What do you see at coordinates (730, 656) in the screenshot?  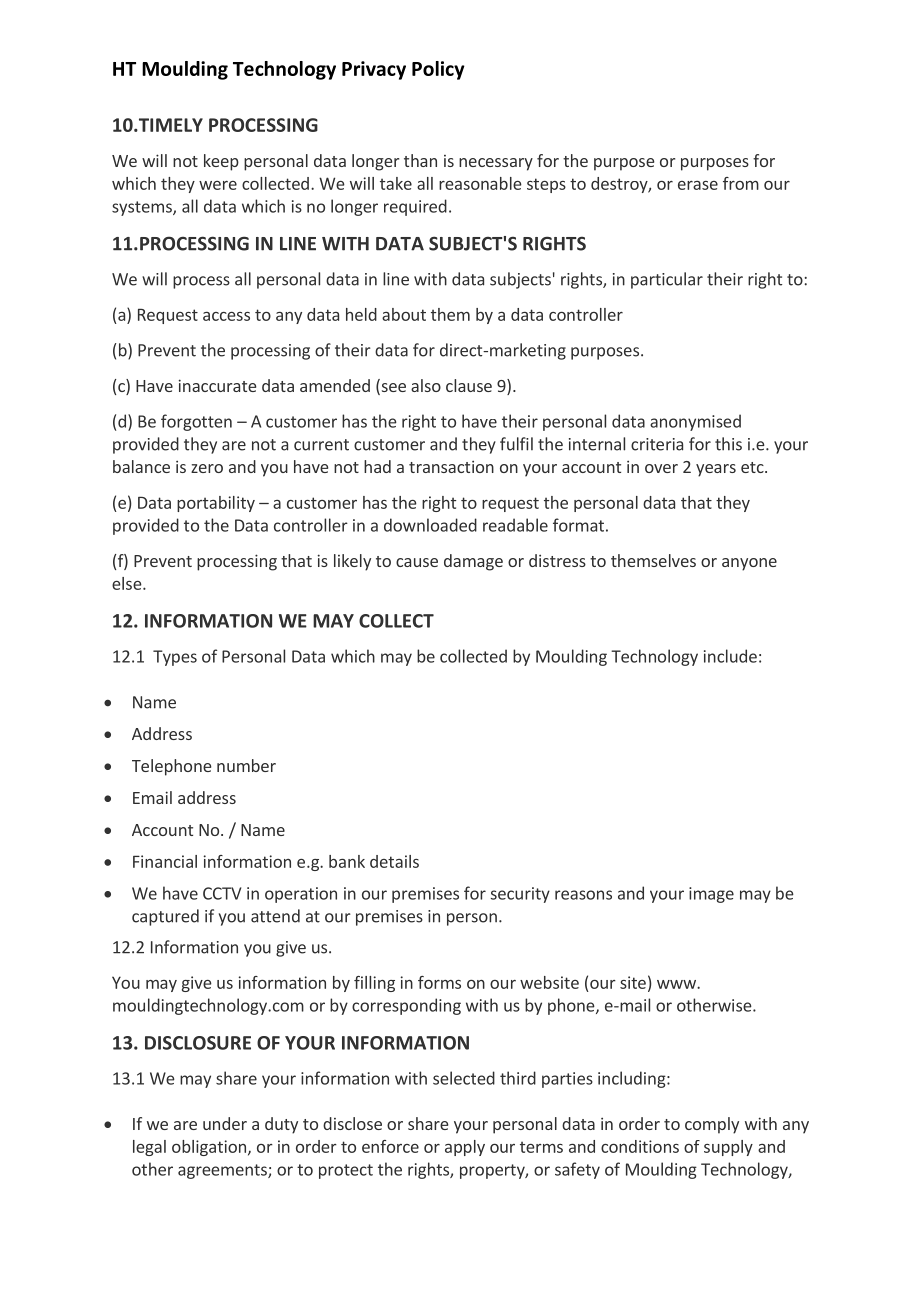 I see `include` at bounding box center [730, 656].
